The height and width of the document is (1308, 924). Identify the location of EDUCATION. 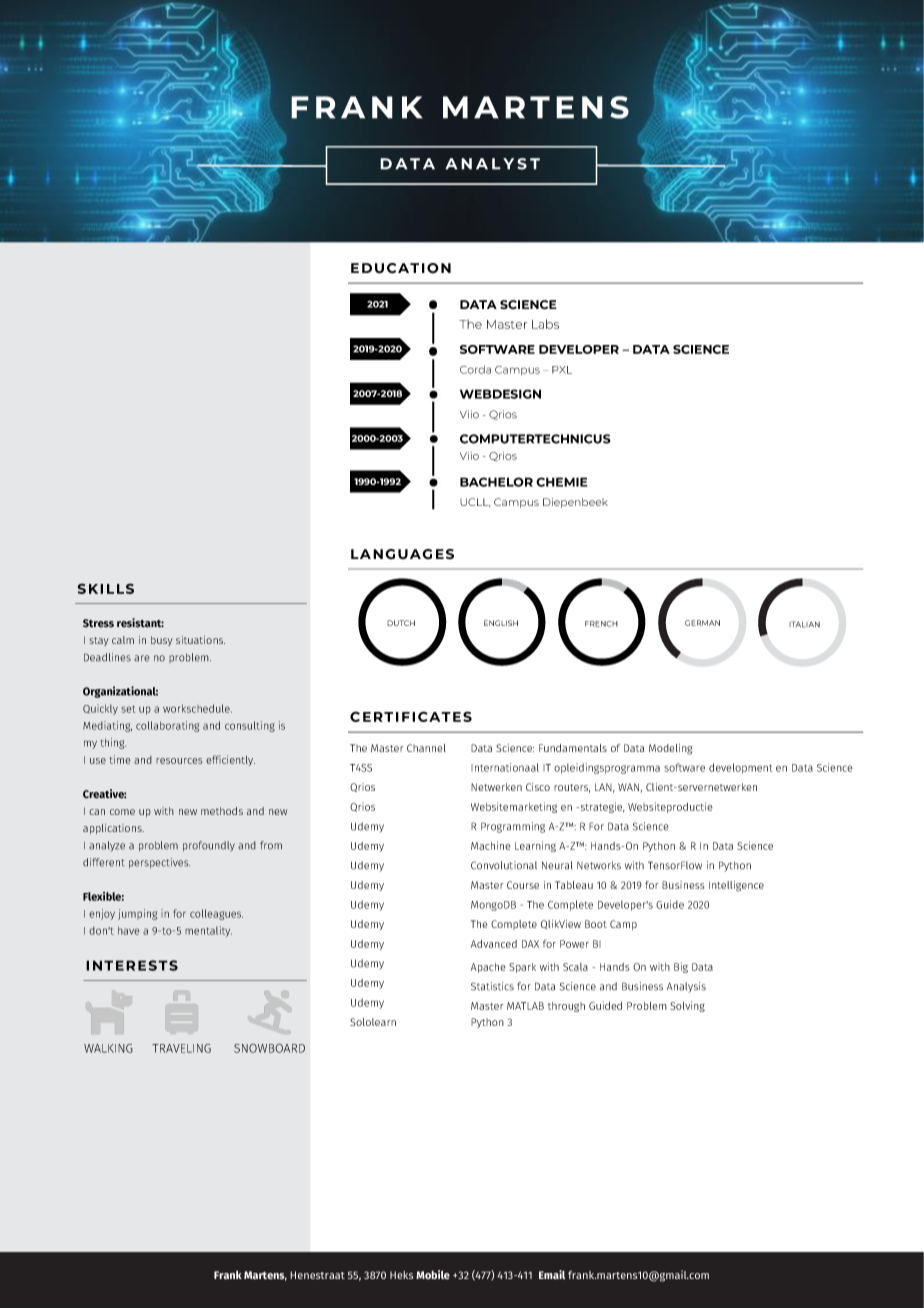
(401, 268).
